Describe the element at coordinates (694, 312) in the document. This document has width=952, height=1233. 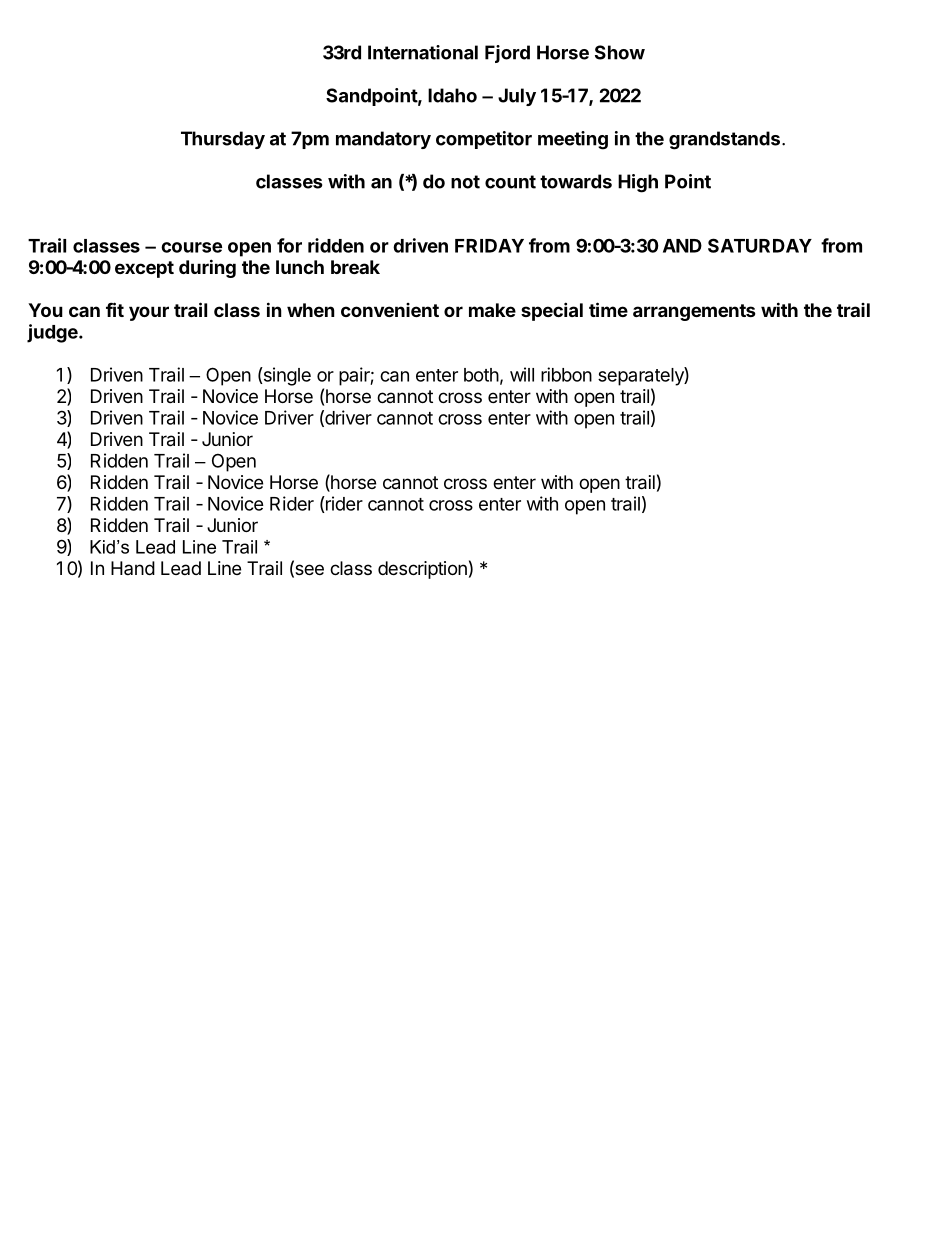
I see `arrangements` at that location.
